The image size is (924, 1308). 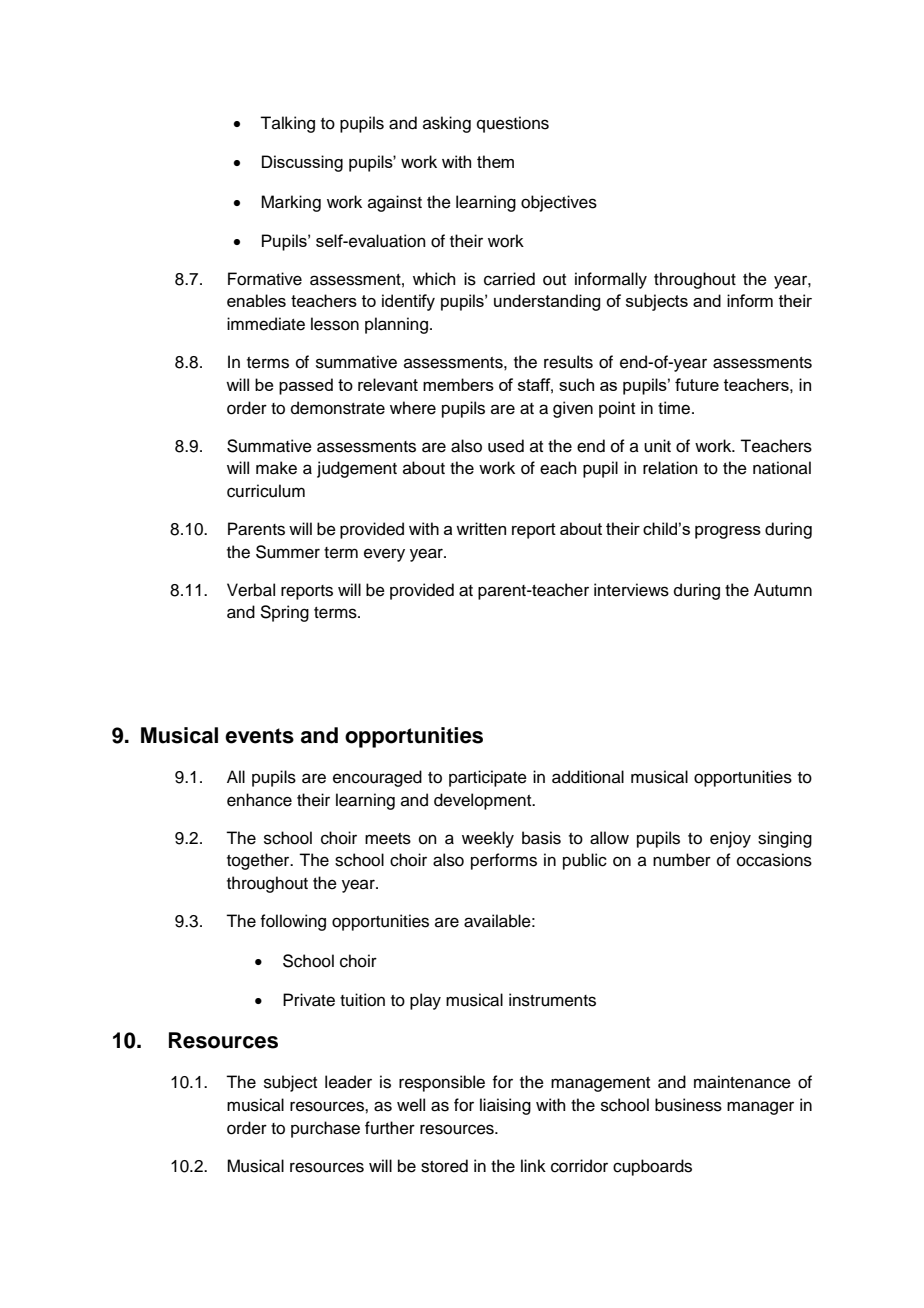 What do you see at coordinates (495, 161) in the document?
I see `them` at bounding box center [495, 161].
